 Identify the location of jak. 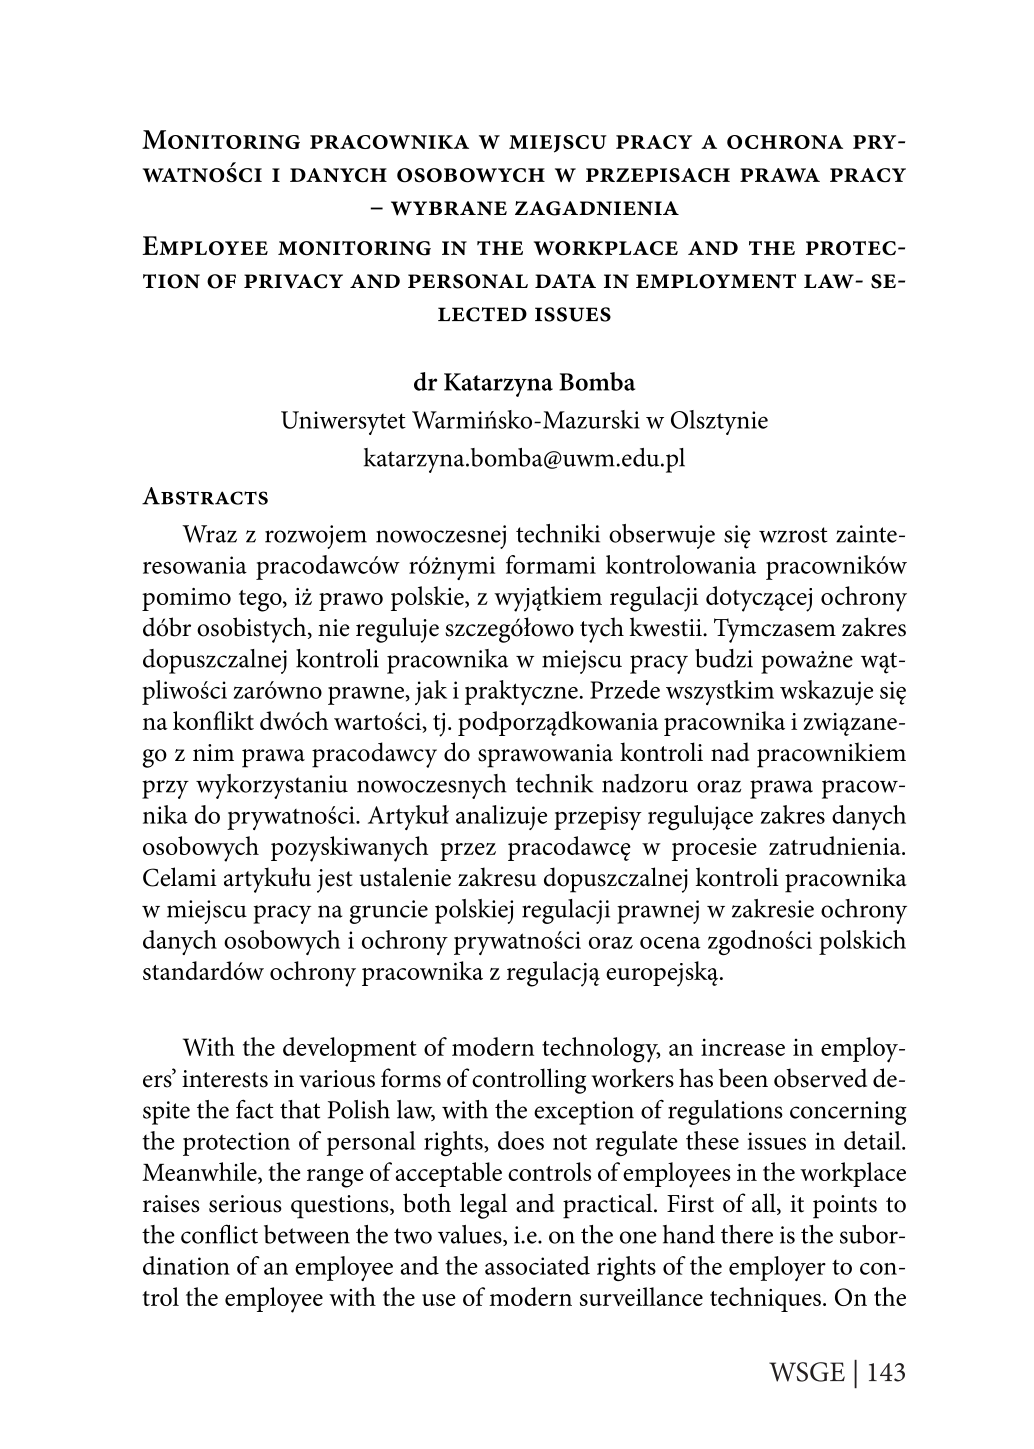
(431, 692).
